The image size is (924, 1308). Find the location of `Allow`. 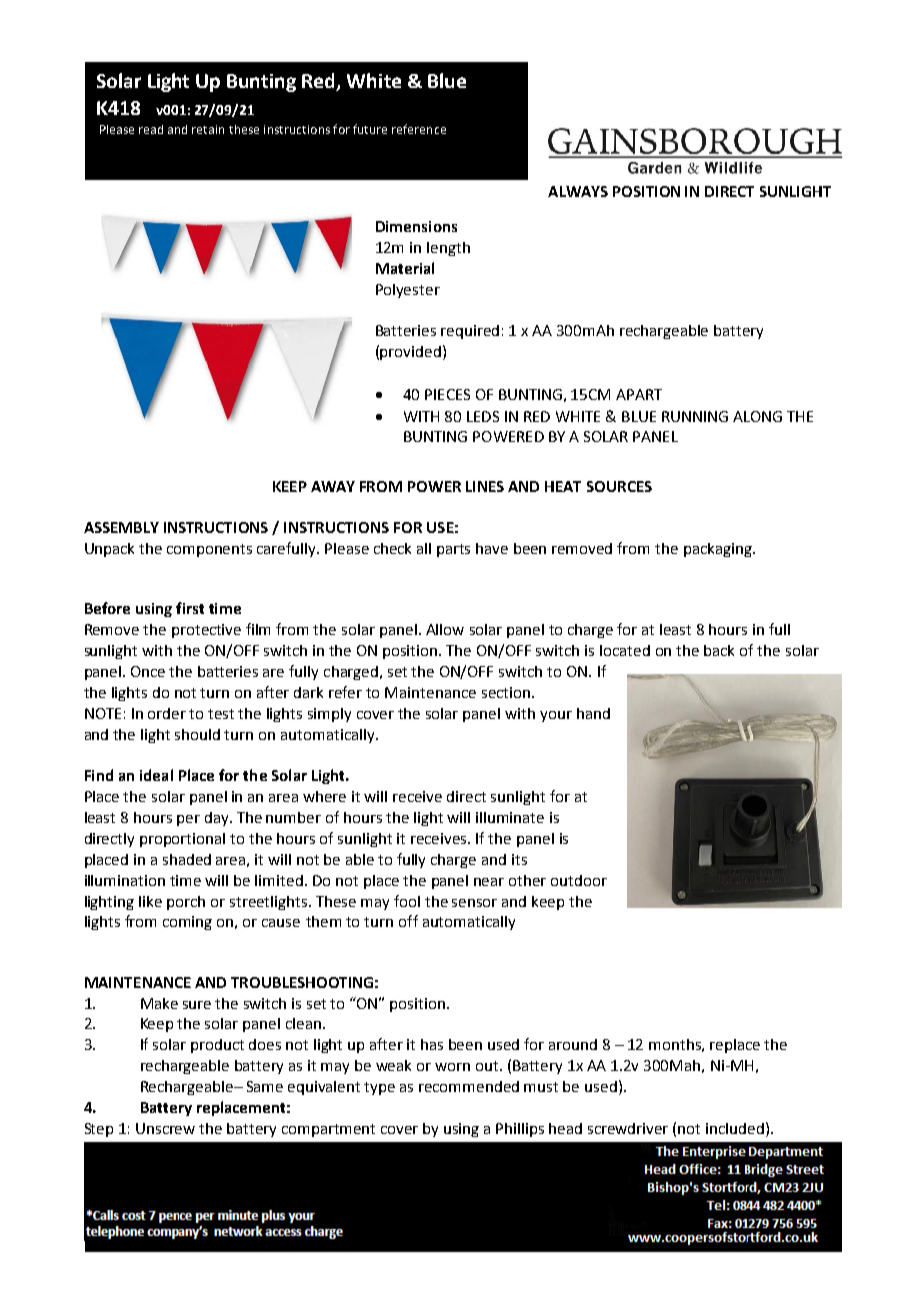

Allow is located at coordinates (445, 629).
